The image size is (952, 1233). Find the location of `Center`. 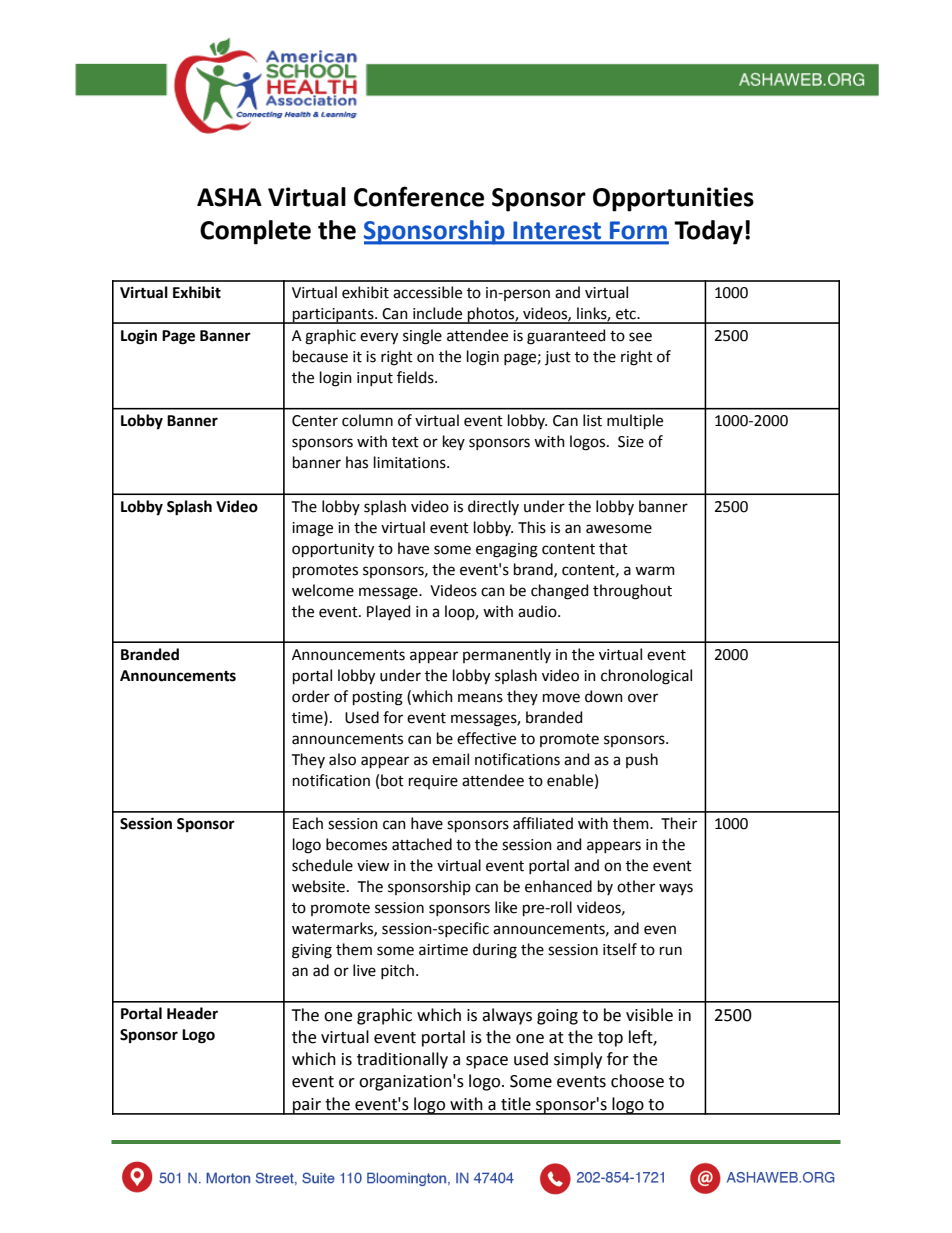

Center is located at coordinates (315, 421).
